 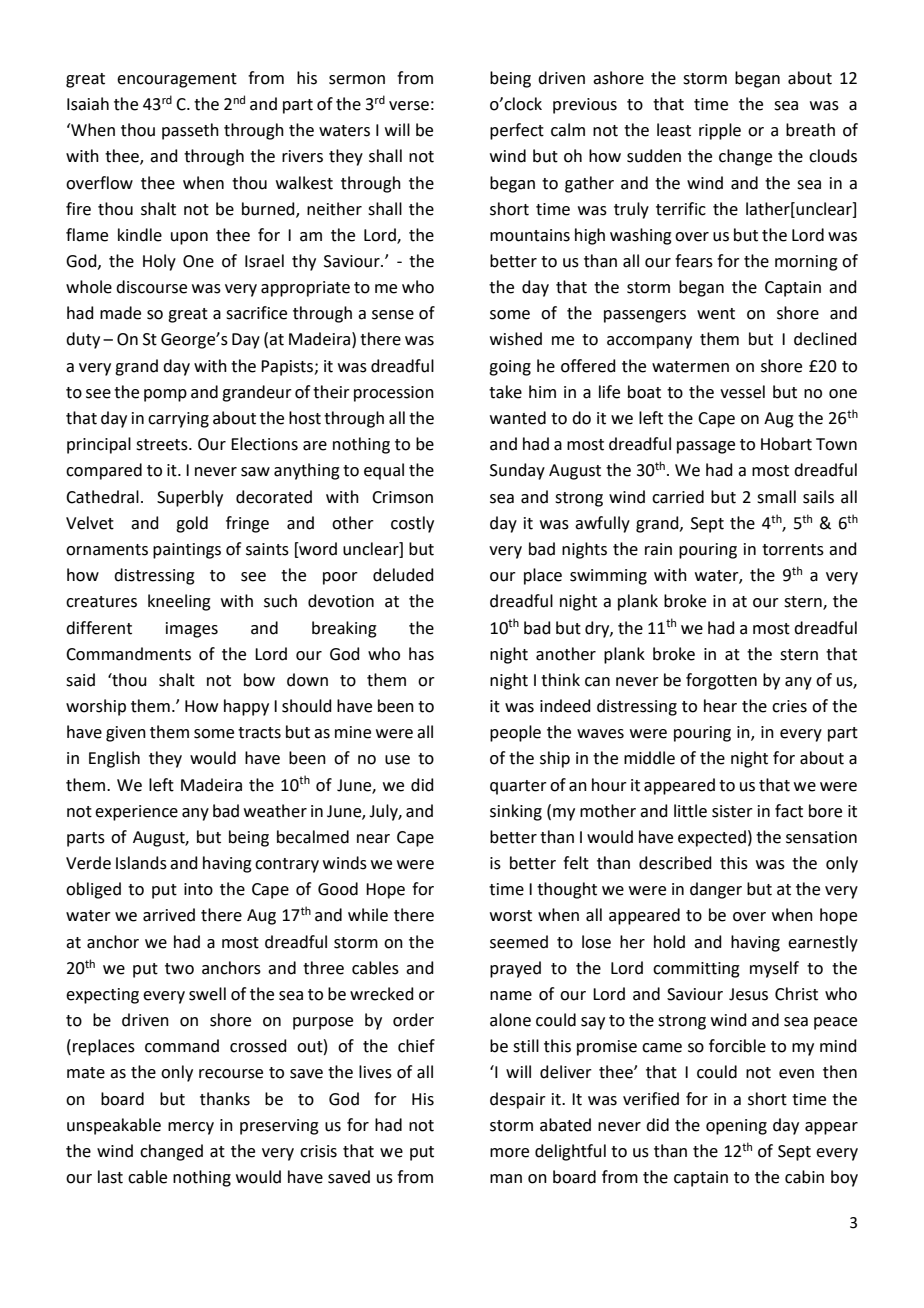 I want to click on forgotten, so click(x=721, y=681).
